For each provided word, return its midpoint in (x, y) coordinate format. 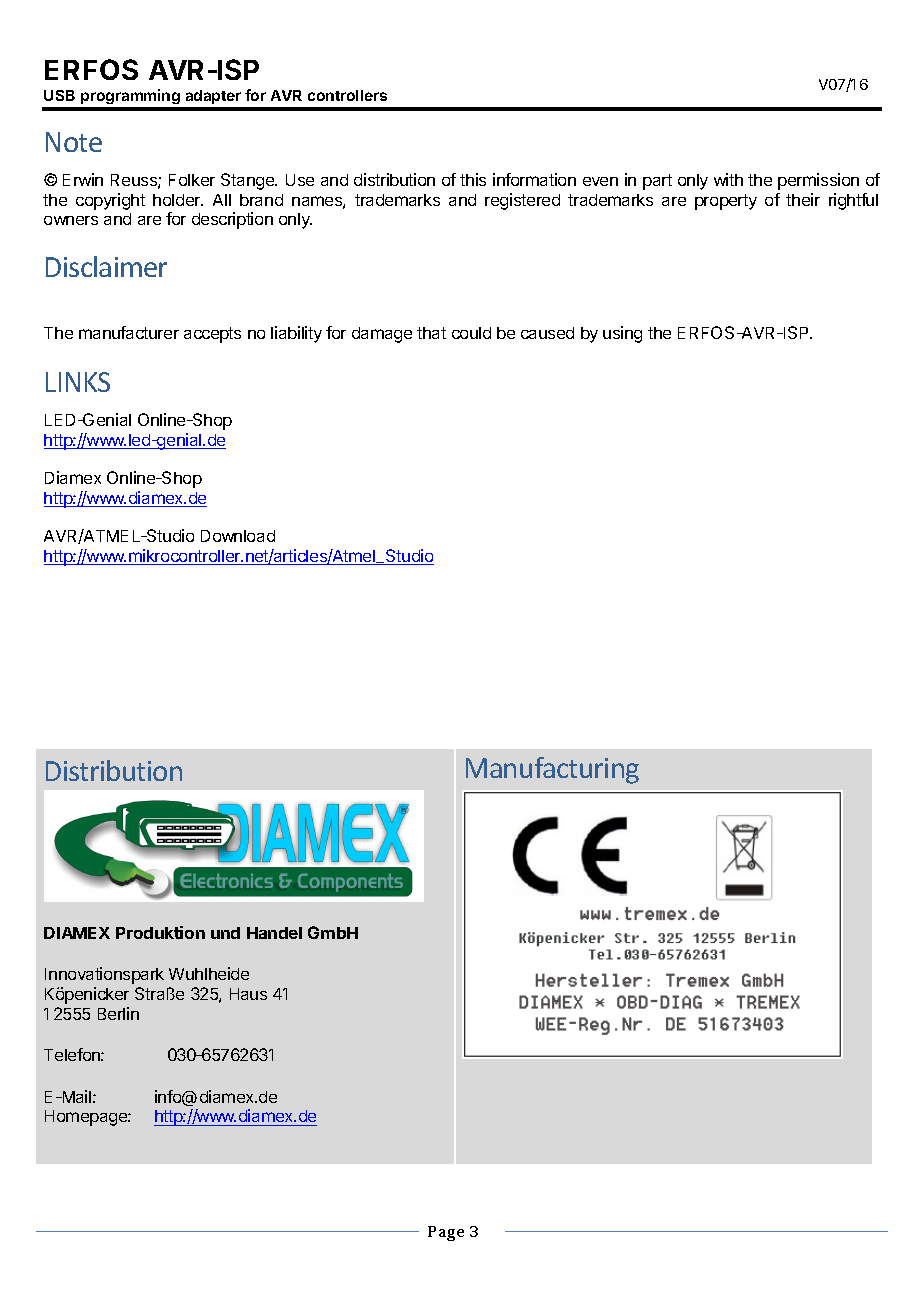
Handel (274, 933)
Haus (248, 994)
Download (238, 536)
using (622, 334)
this (473, 179)
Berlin (118, 1013)
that (431, 333)
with (728, 179)
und (225, 933)
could (471, 333)
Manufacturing (552, 770)
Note (74, 142)
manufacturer (129, 332)
